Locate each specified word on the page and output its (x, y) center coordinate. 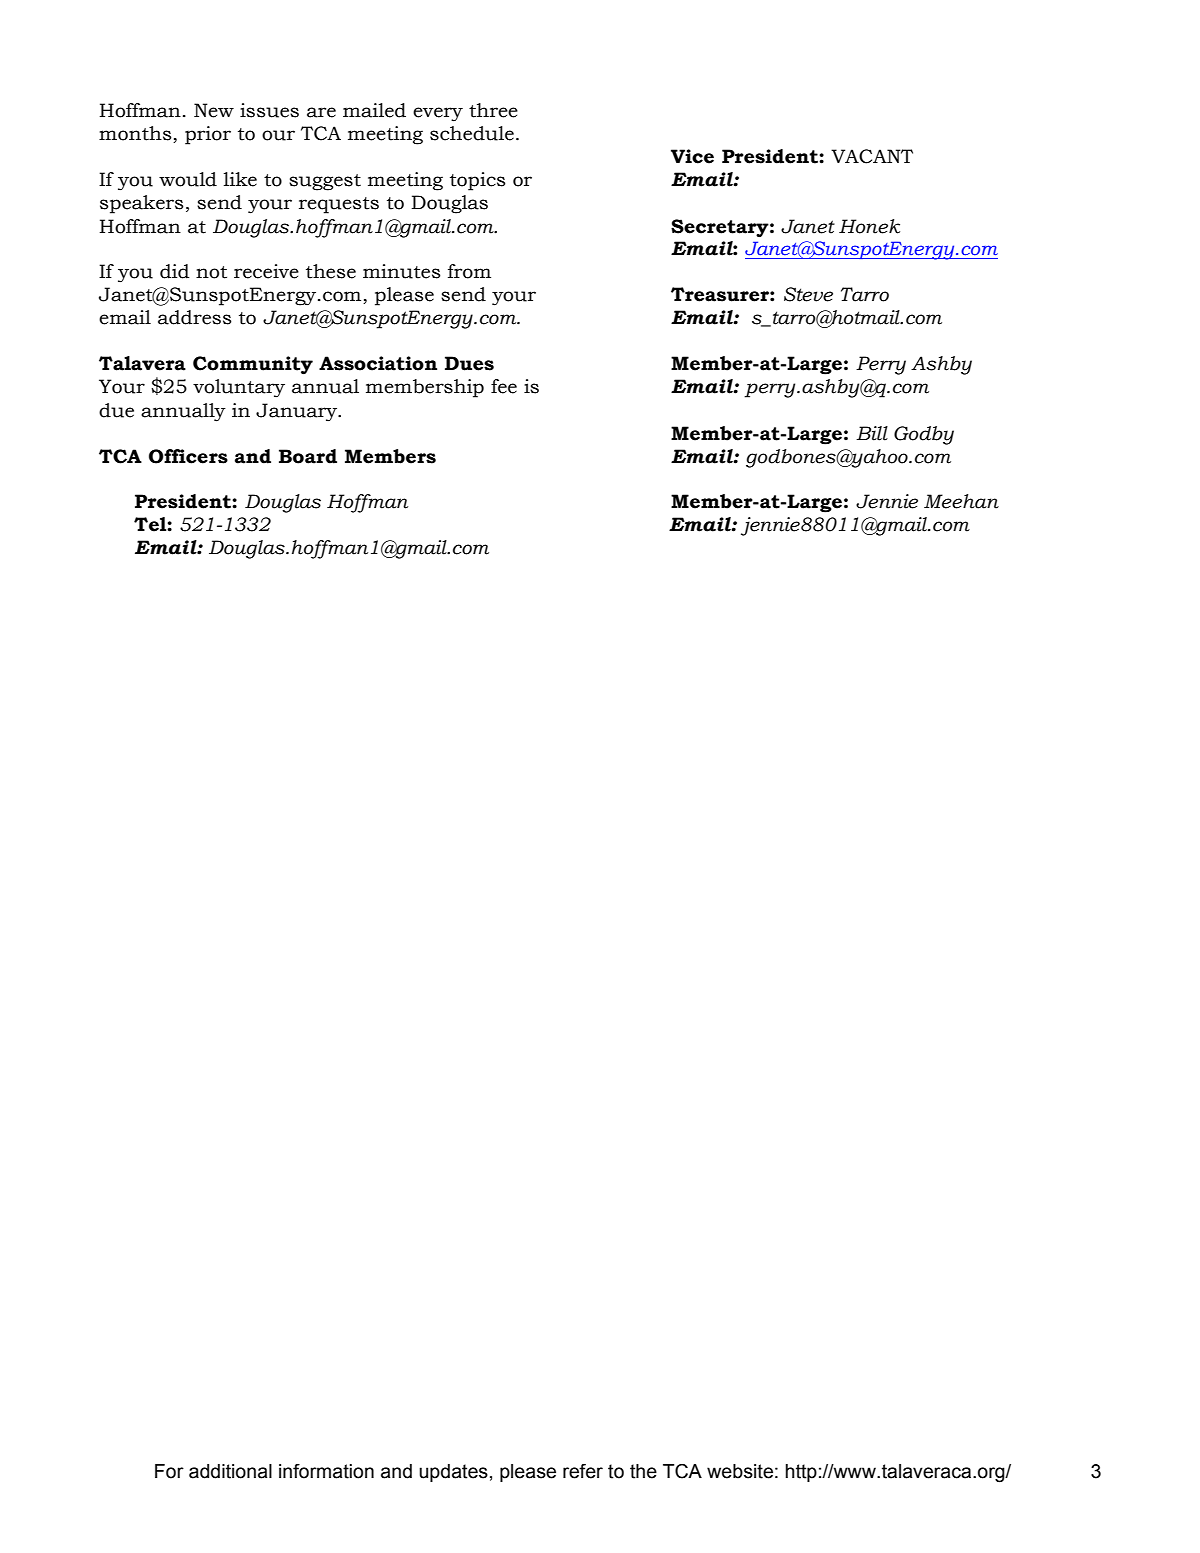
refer (583, 1471)
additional (230, 1471)
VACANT (872, 156)
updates (453, 1473)
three (493, 110)
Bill (872, 433)
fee (504, 386)
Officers (188, 456)
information (326, 1471)
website (740, 1471)
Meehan (961, 501)
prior (208, 135)
